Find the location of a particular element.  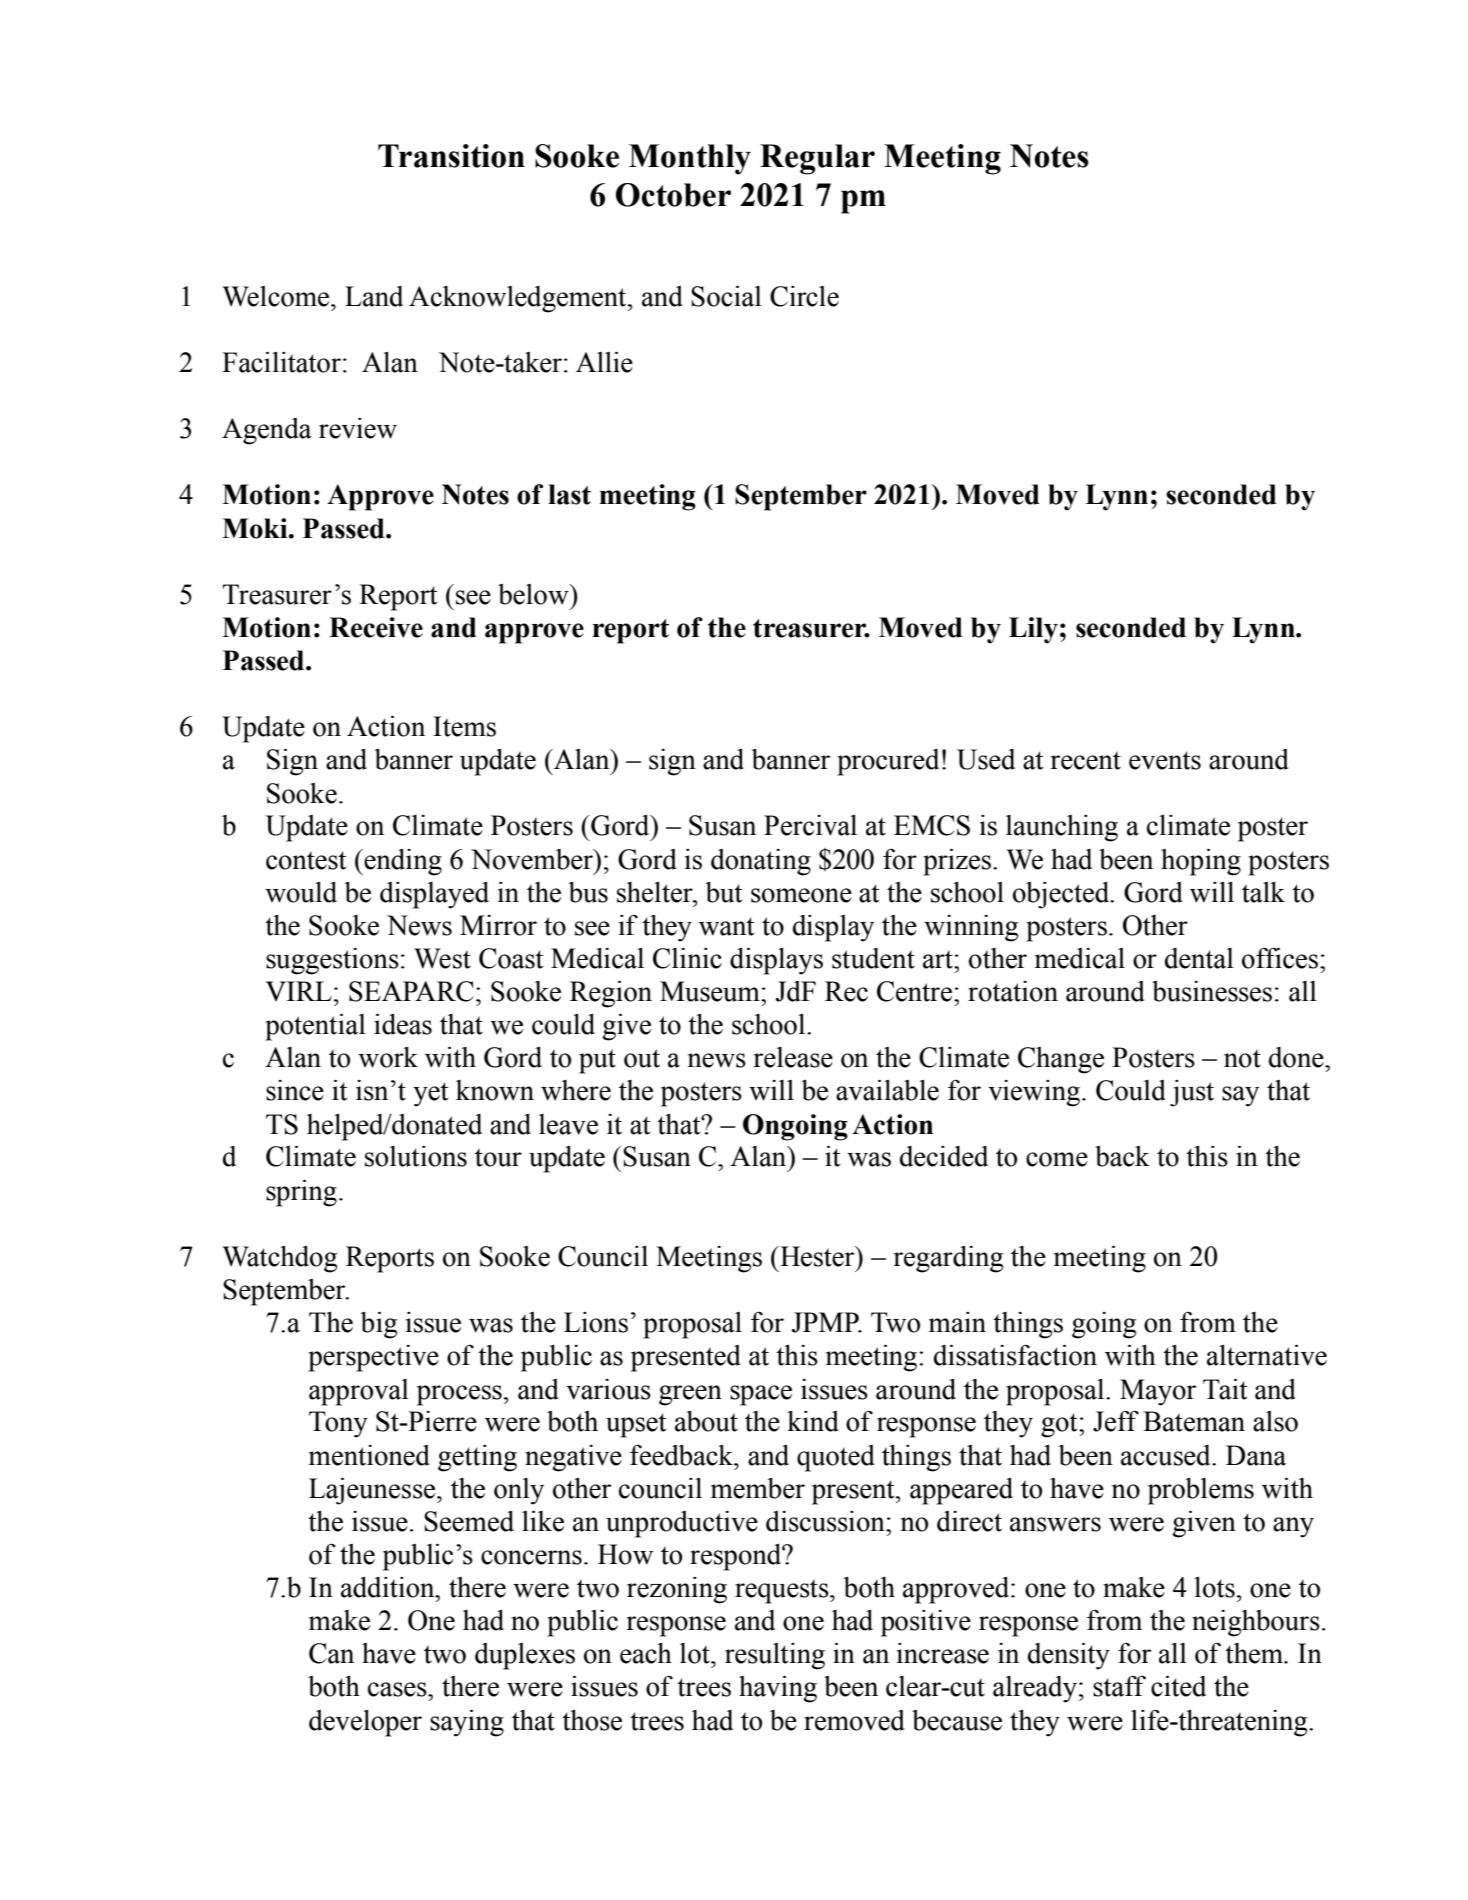

solutions is located at coordinates (416, 1156).
